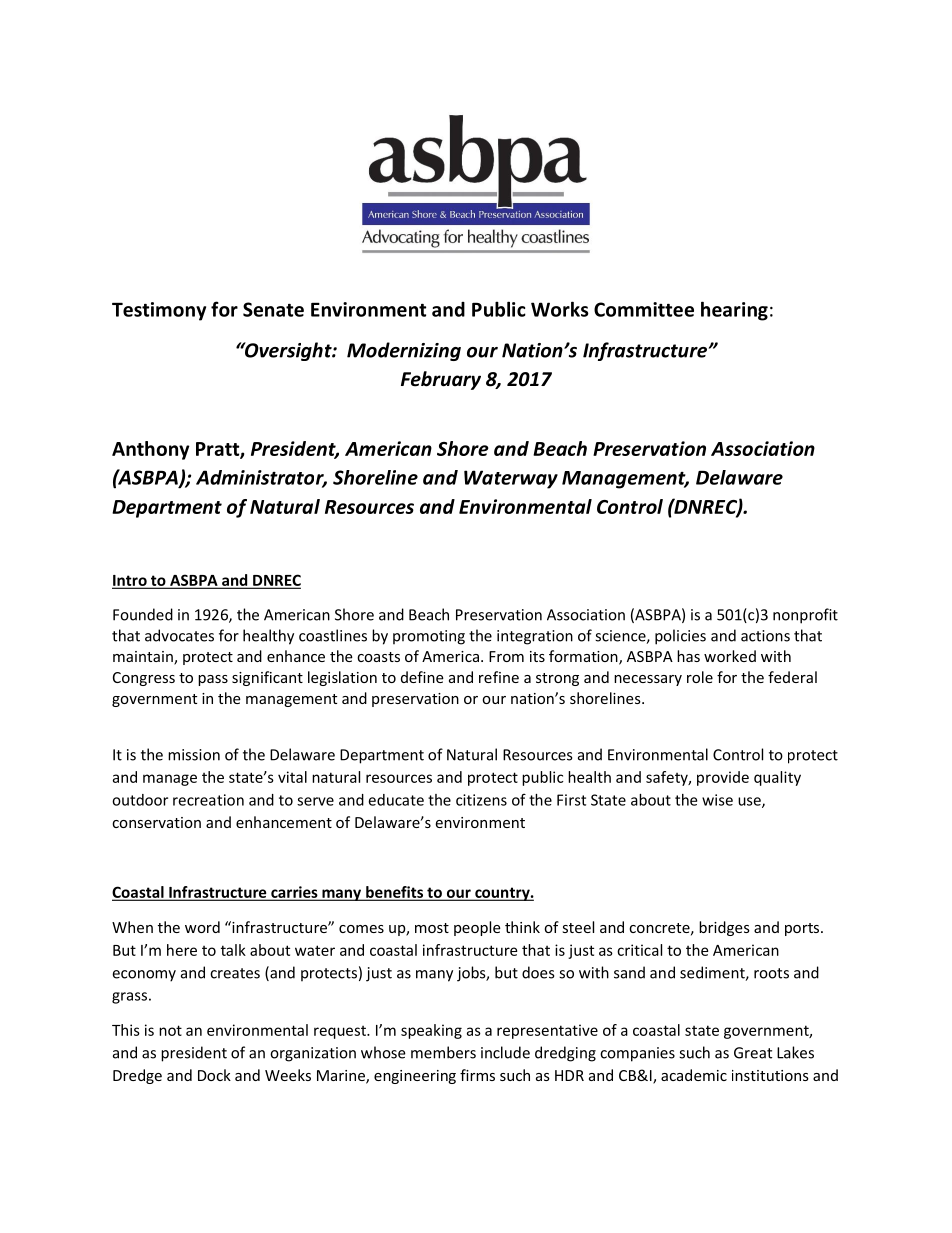 The width and height of the screenshot is (952, 1233). I want to click on nonprofit, so click(805, 616).
